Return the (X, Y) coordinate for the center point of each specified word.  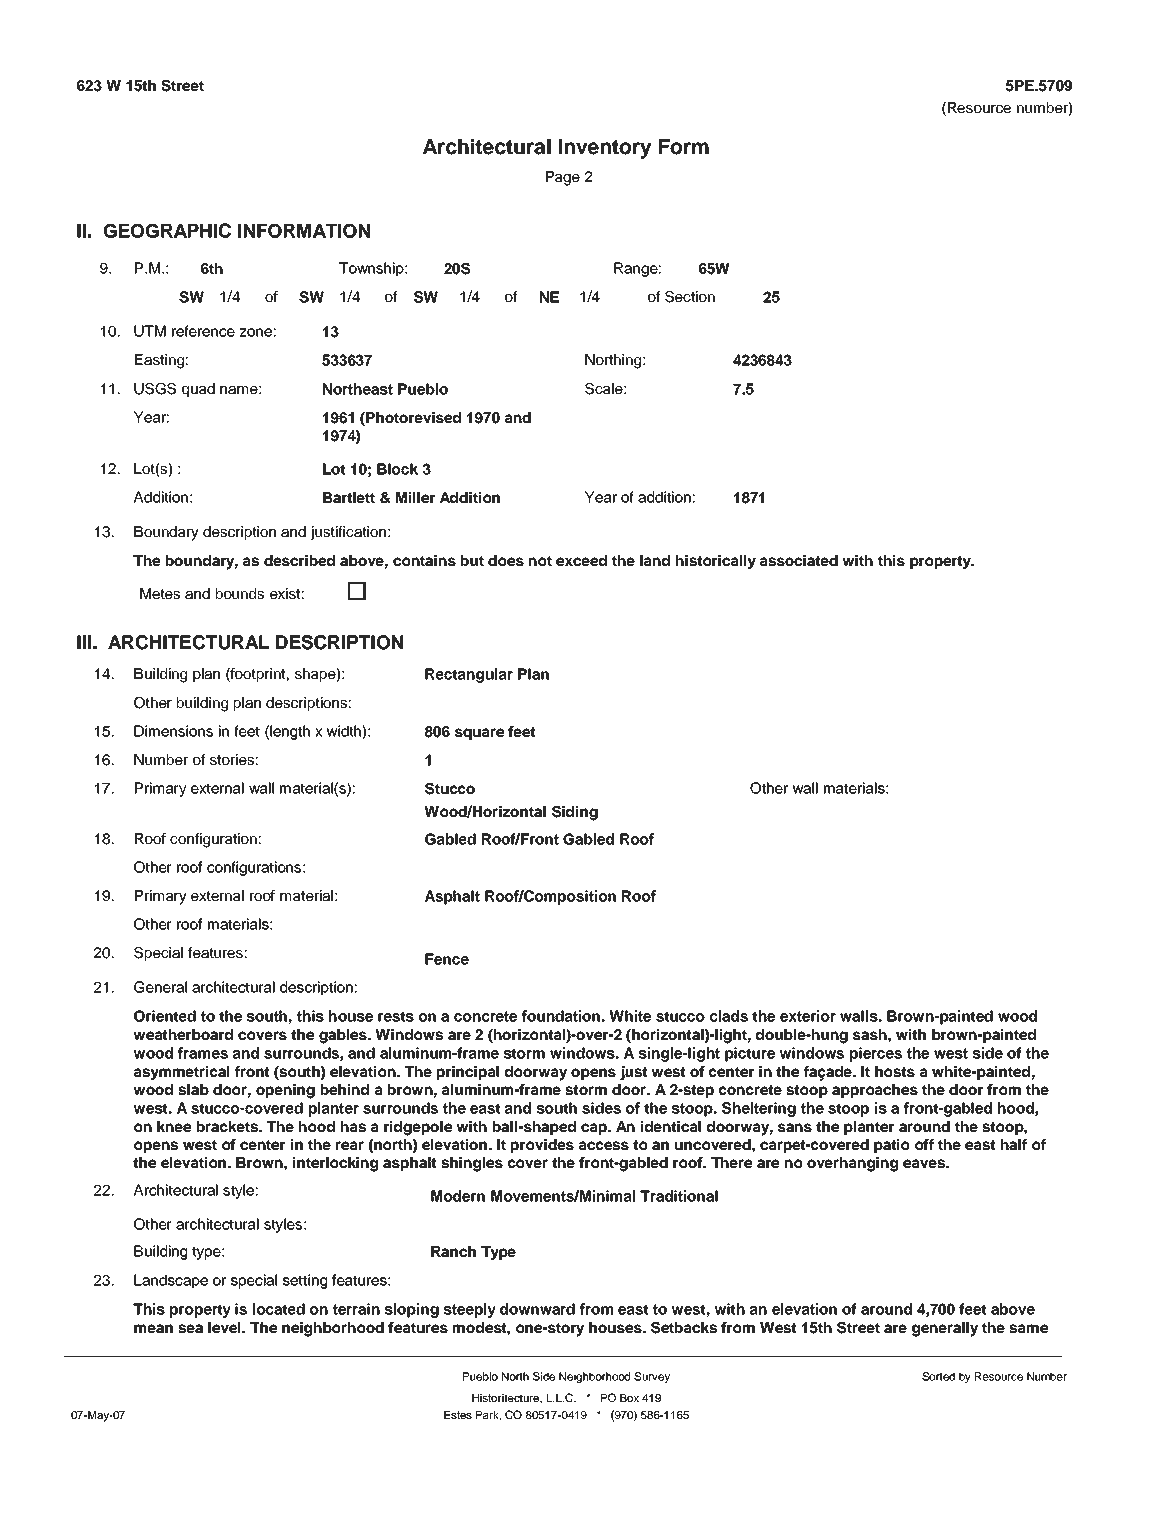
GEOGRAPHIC (167, 230)
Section (690, 297)
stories (232, 759)
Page (563, 178)
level (225, 1327)
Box (629, 1398)
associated (799, 560)
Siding (575, 813)
